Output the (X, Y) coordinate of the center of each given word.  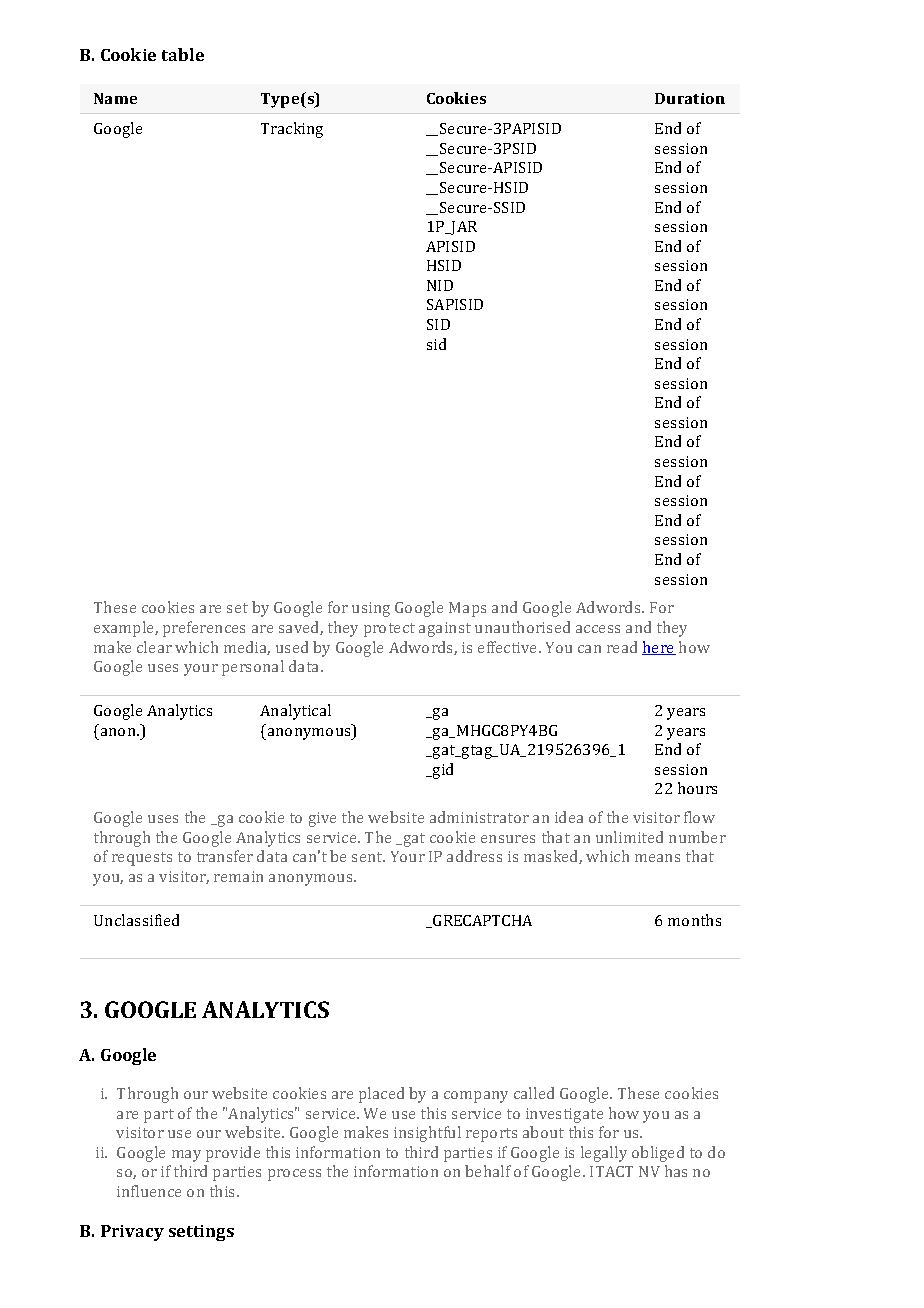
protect (389, 630)
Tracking (292, 130)
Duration (690, 98)
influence (149, 1191)
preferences (204, 629)
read (622, 647)
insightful (427, 1134)
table (183, 54)
